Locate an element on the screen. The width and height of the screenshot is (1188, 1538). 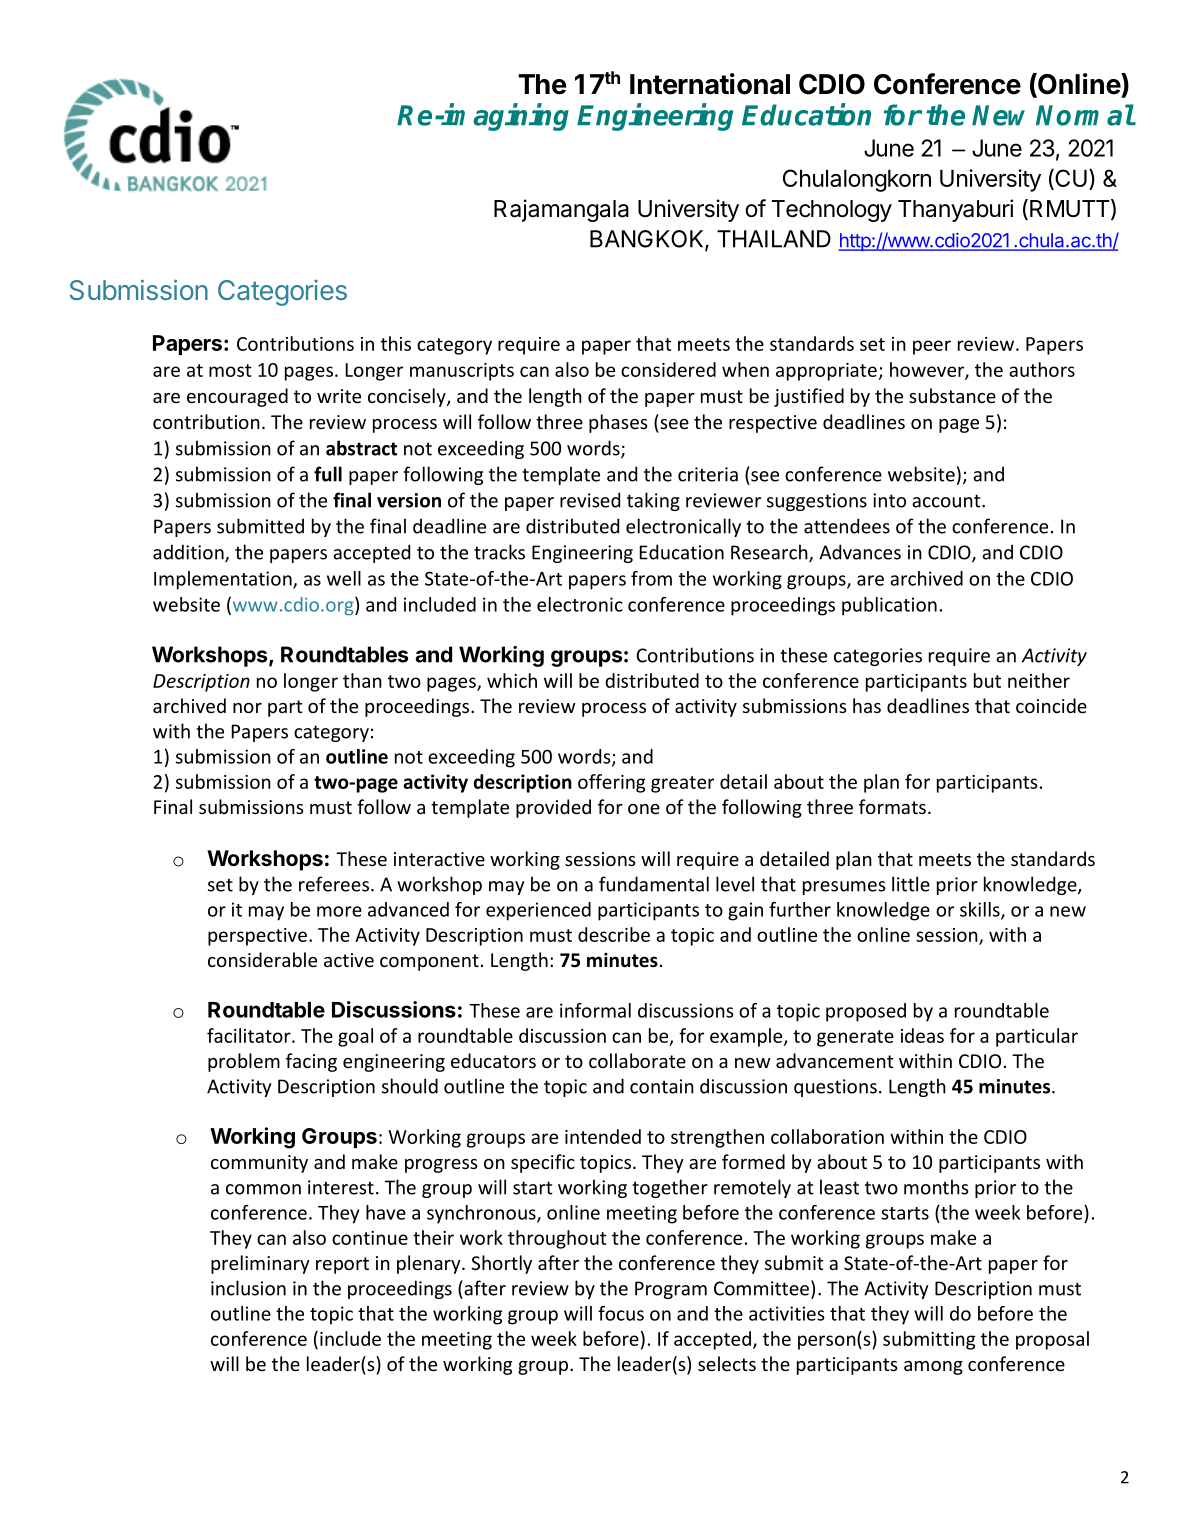
focus is located at coordinates (621, 1313).
